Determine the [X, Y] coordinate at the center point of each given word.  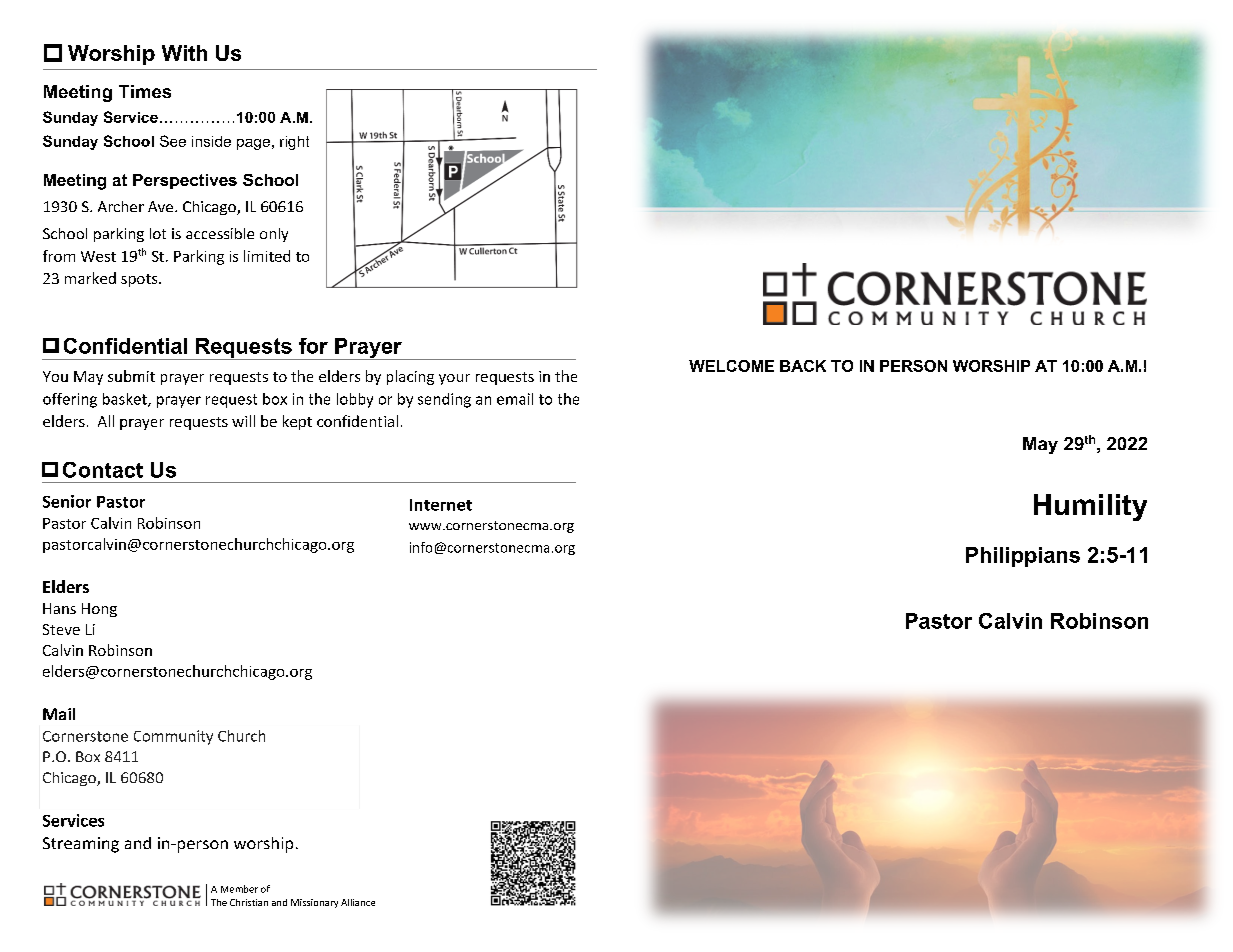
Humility [1090, 507]
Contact [103, 470]
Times [145, 91]
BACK [803, 366]
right [294, 143]
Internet [441, 505]
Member [239, 889]
